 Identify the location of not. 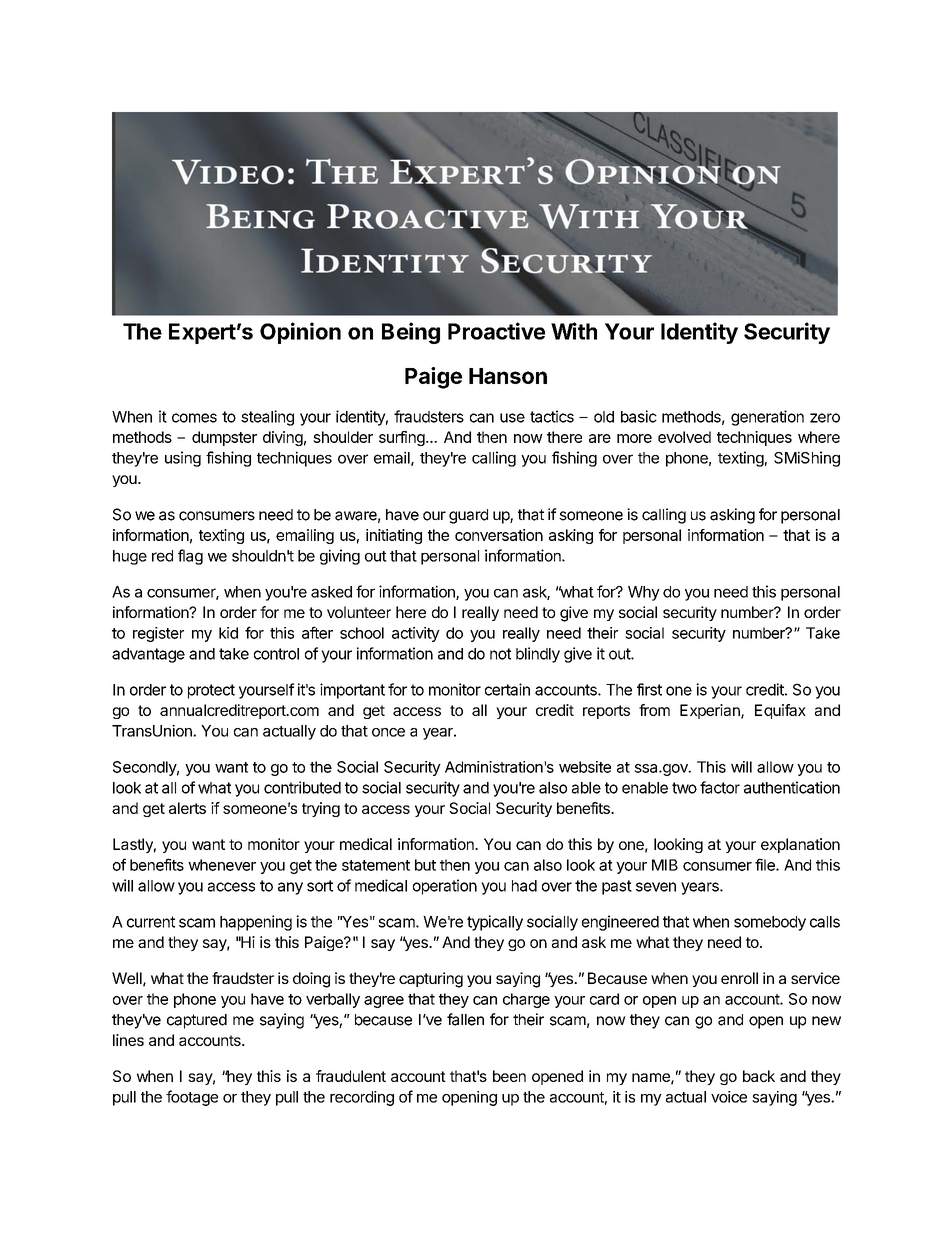
(500, 654).
